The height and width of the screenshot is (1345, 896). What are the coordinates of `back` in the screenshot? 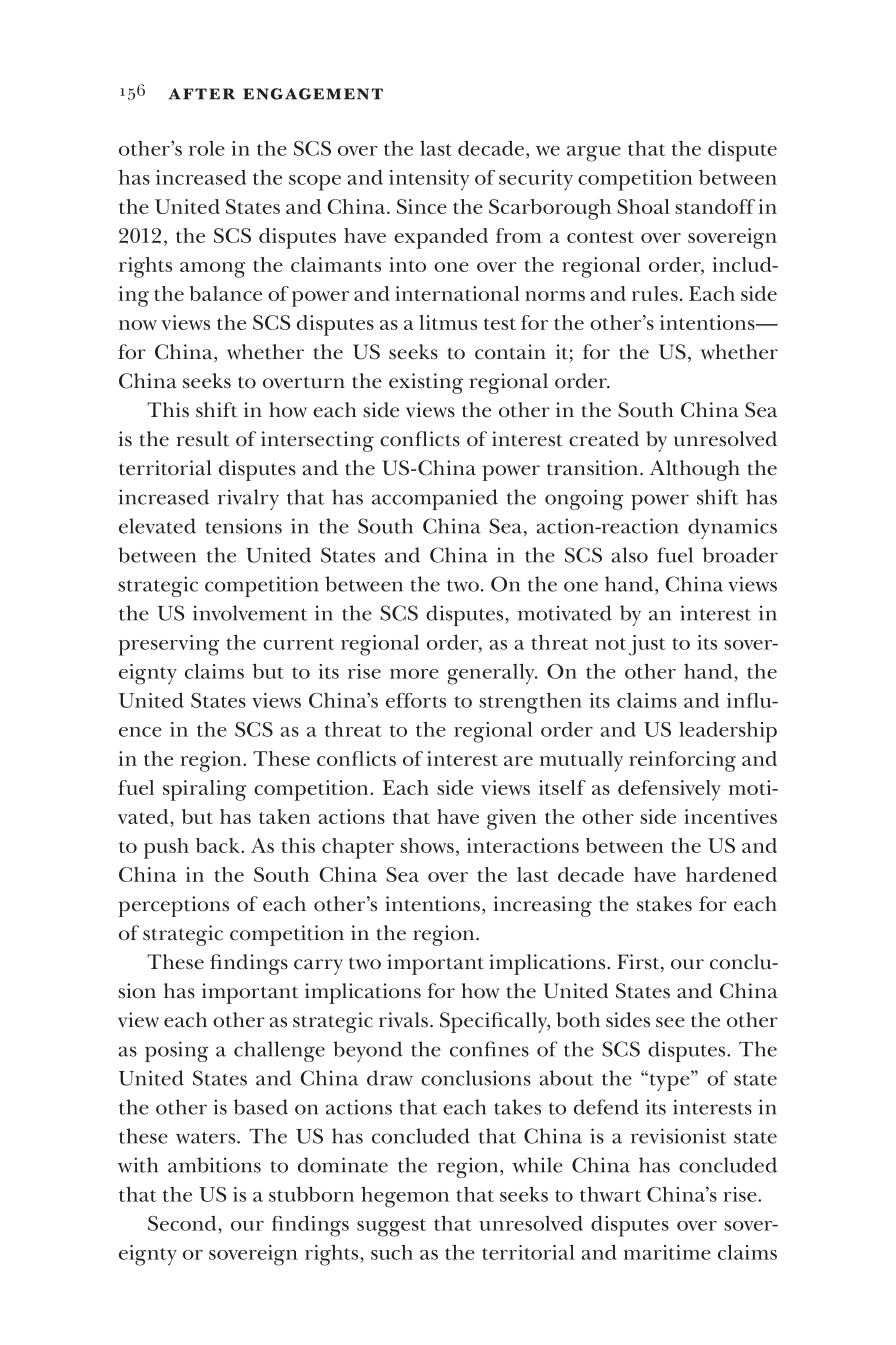 It's located at (219, 845).
